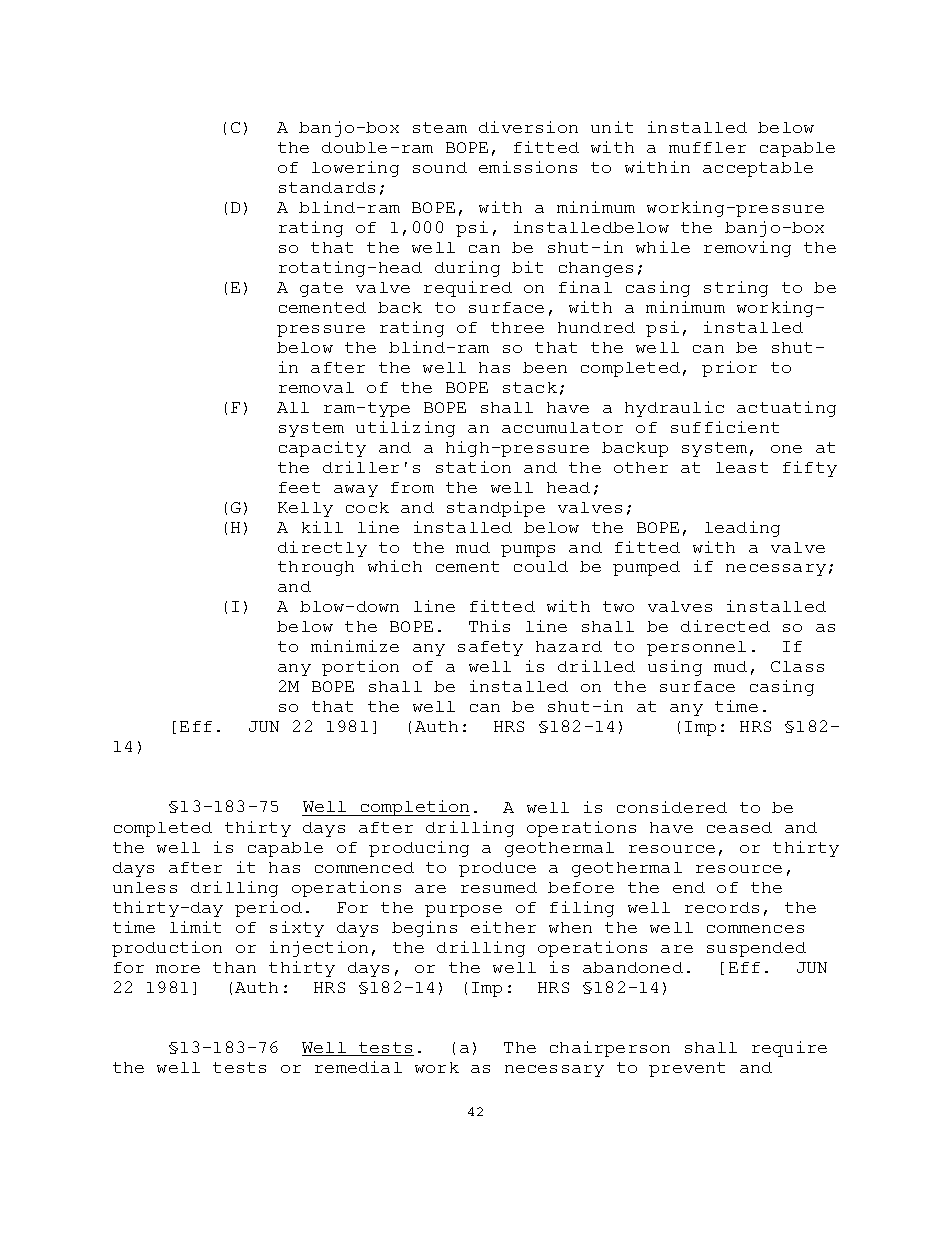 The image size is (952, 1233). What do you see at coordinates (268, 909) in the document?
I see `period` at bounding box center [268, 909].
